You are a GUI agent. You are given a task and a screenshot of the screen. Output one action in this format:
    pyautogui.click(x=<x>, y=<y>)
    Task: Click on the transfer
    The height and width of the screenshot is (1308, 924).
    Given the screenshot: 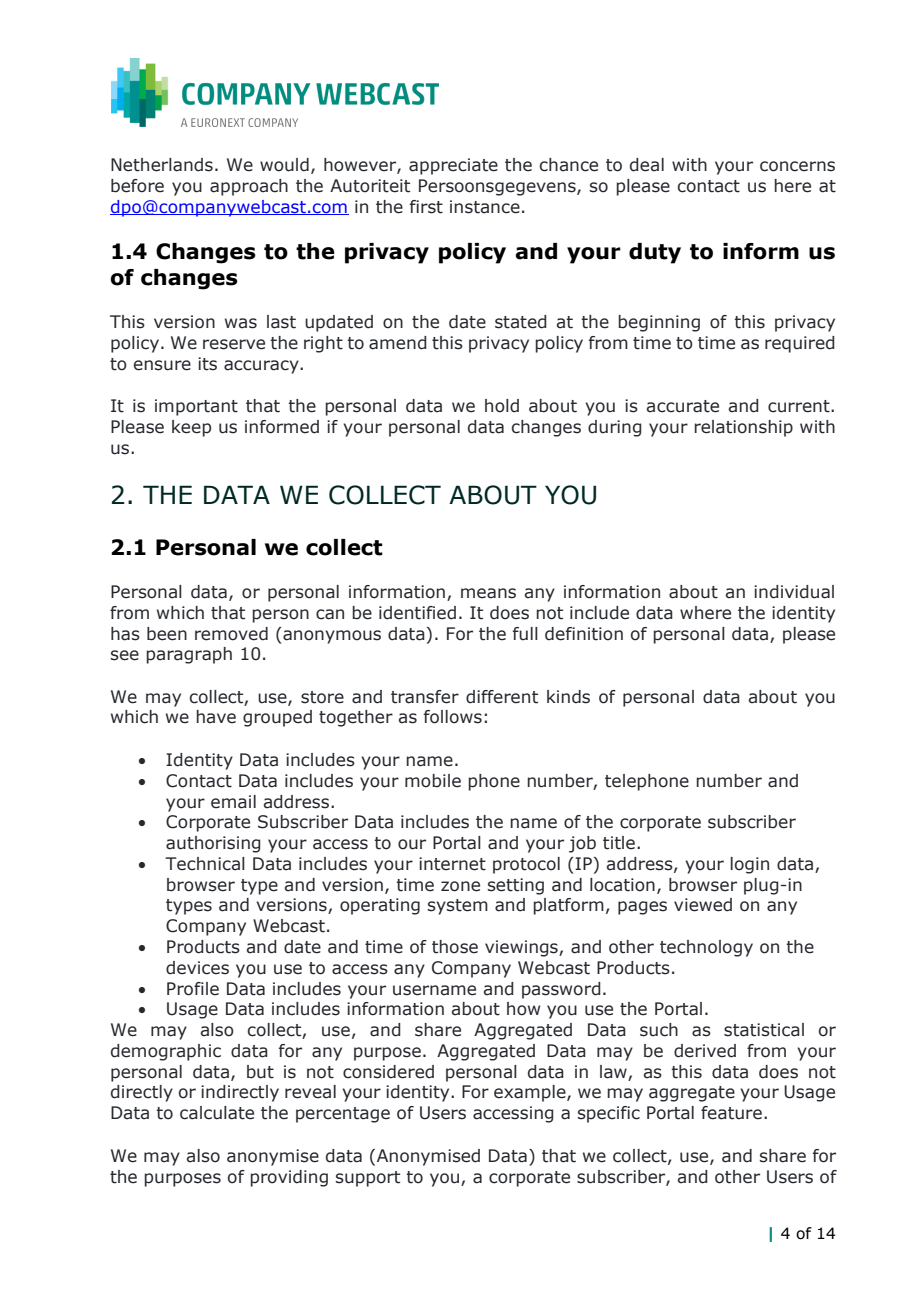 What is the action you would take?
    pyautogui.click(x=425, y=697)
